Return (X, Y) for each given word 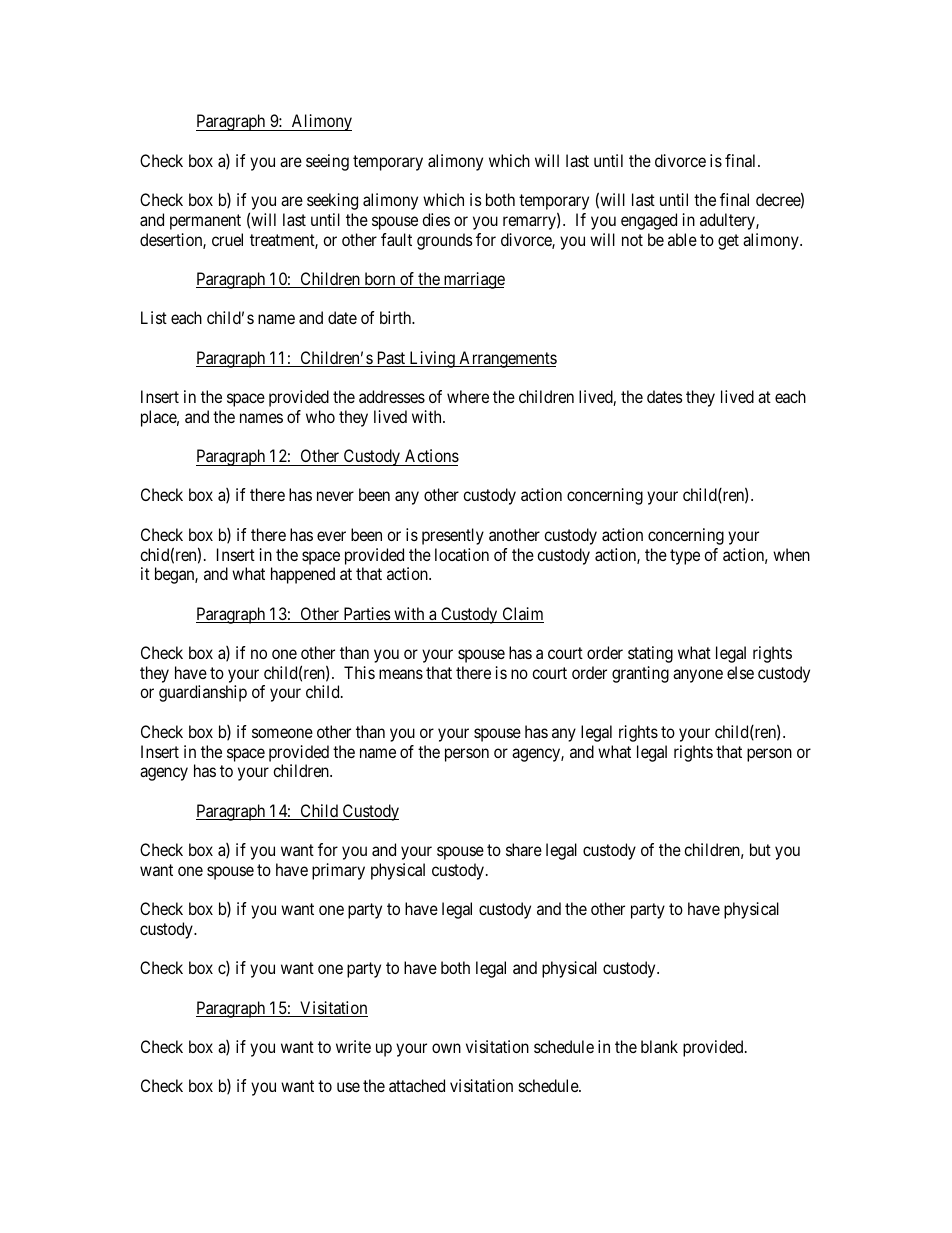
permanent (205, 222)
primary (338, 871)
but (760, 849)
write (353, 1046)
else (740, 672)
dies (436, 219)
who (320, 416)
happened (303, 575)
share (524, 849)
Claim (522, 615)
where (468, 396)
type (685, 557)
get (728, 242)
